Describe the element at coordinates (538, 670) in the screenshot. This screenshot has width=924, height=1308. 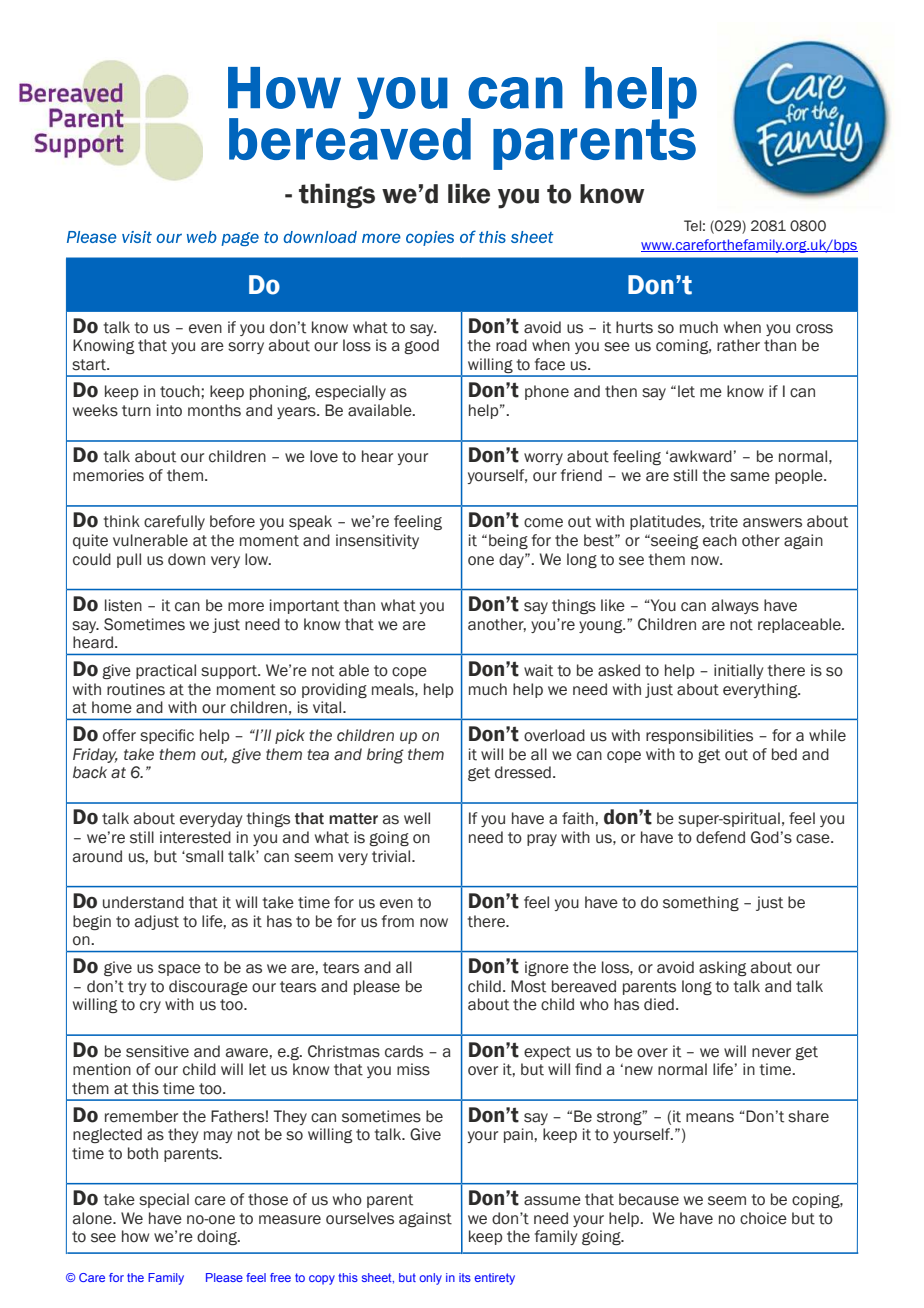
I see `wait` at that location.
